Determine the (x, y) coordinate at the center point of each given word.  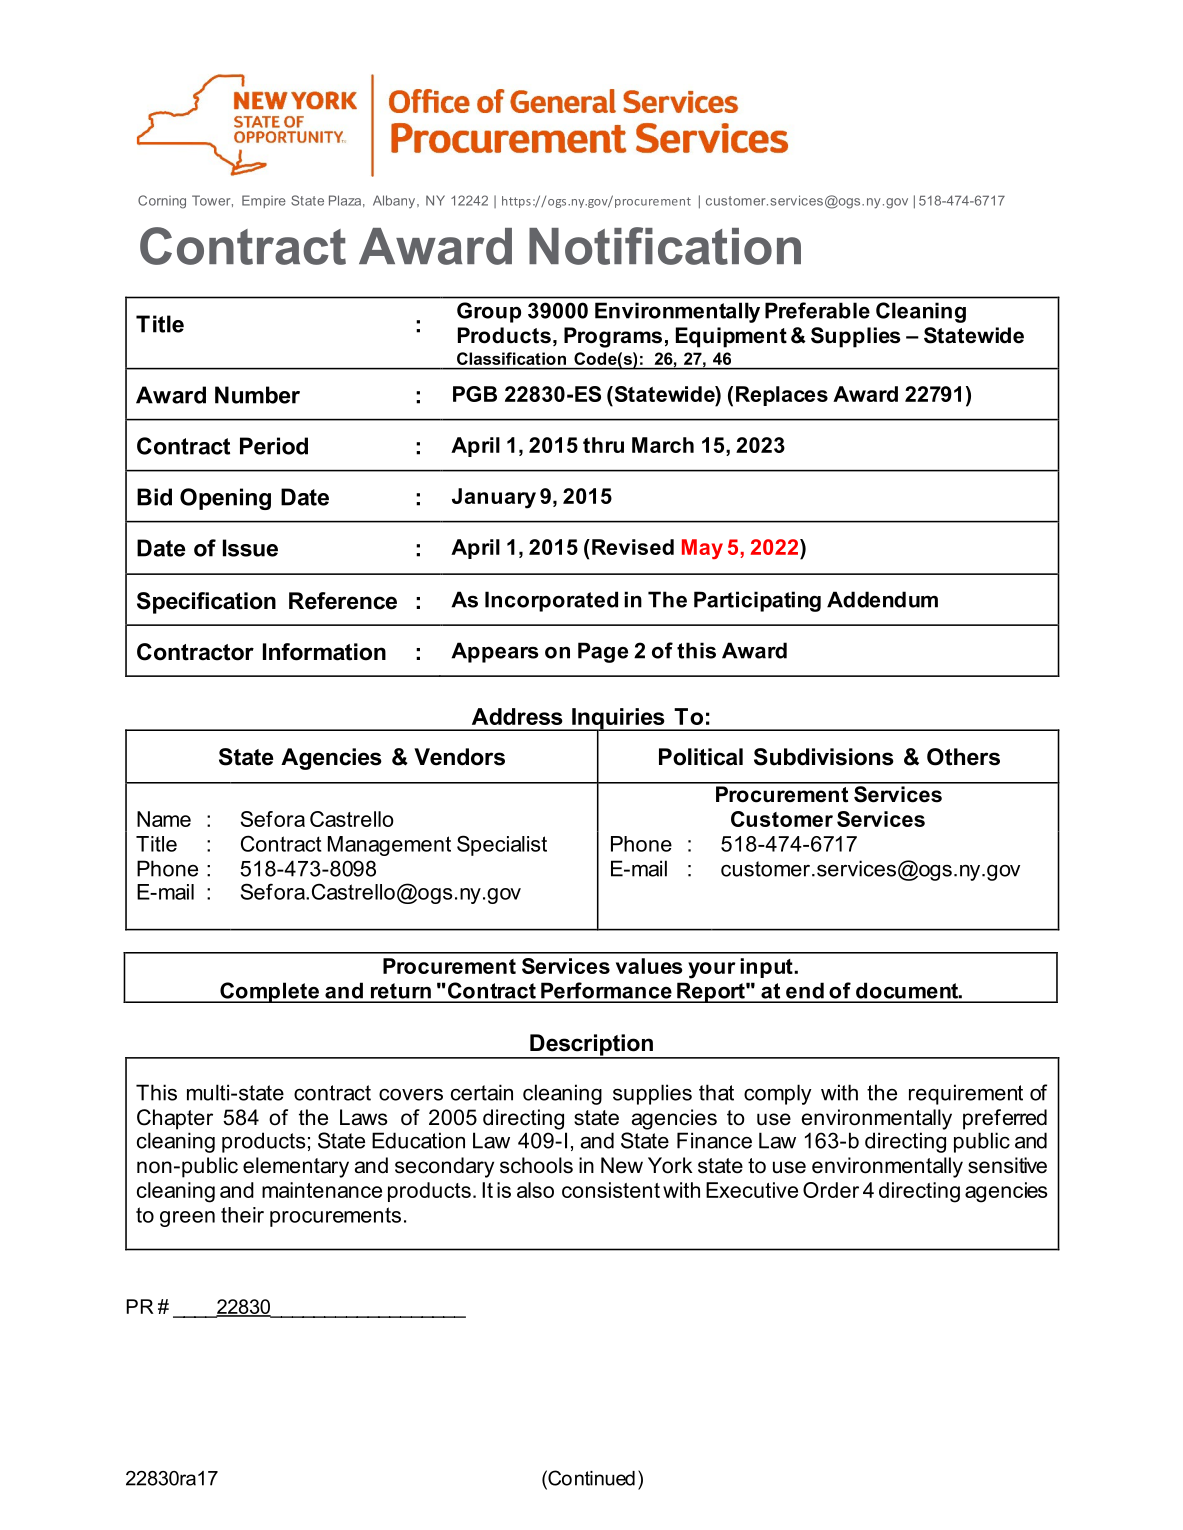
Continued (590, 1478)
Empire (264, 201)
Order (831, 1190)
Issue (250, 548)
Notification (665, 246)
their (242, 1215)
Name (164, 819)
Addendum (882, 599)
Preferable (817, 310)
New (622, 1165)
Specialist (502, 845)
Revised (633, 547)
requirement (966, 1094)
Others (963, 757)
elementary (296, 1167)
